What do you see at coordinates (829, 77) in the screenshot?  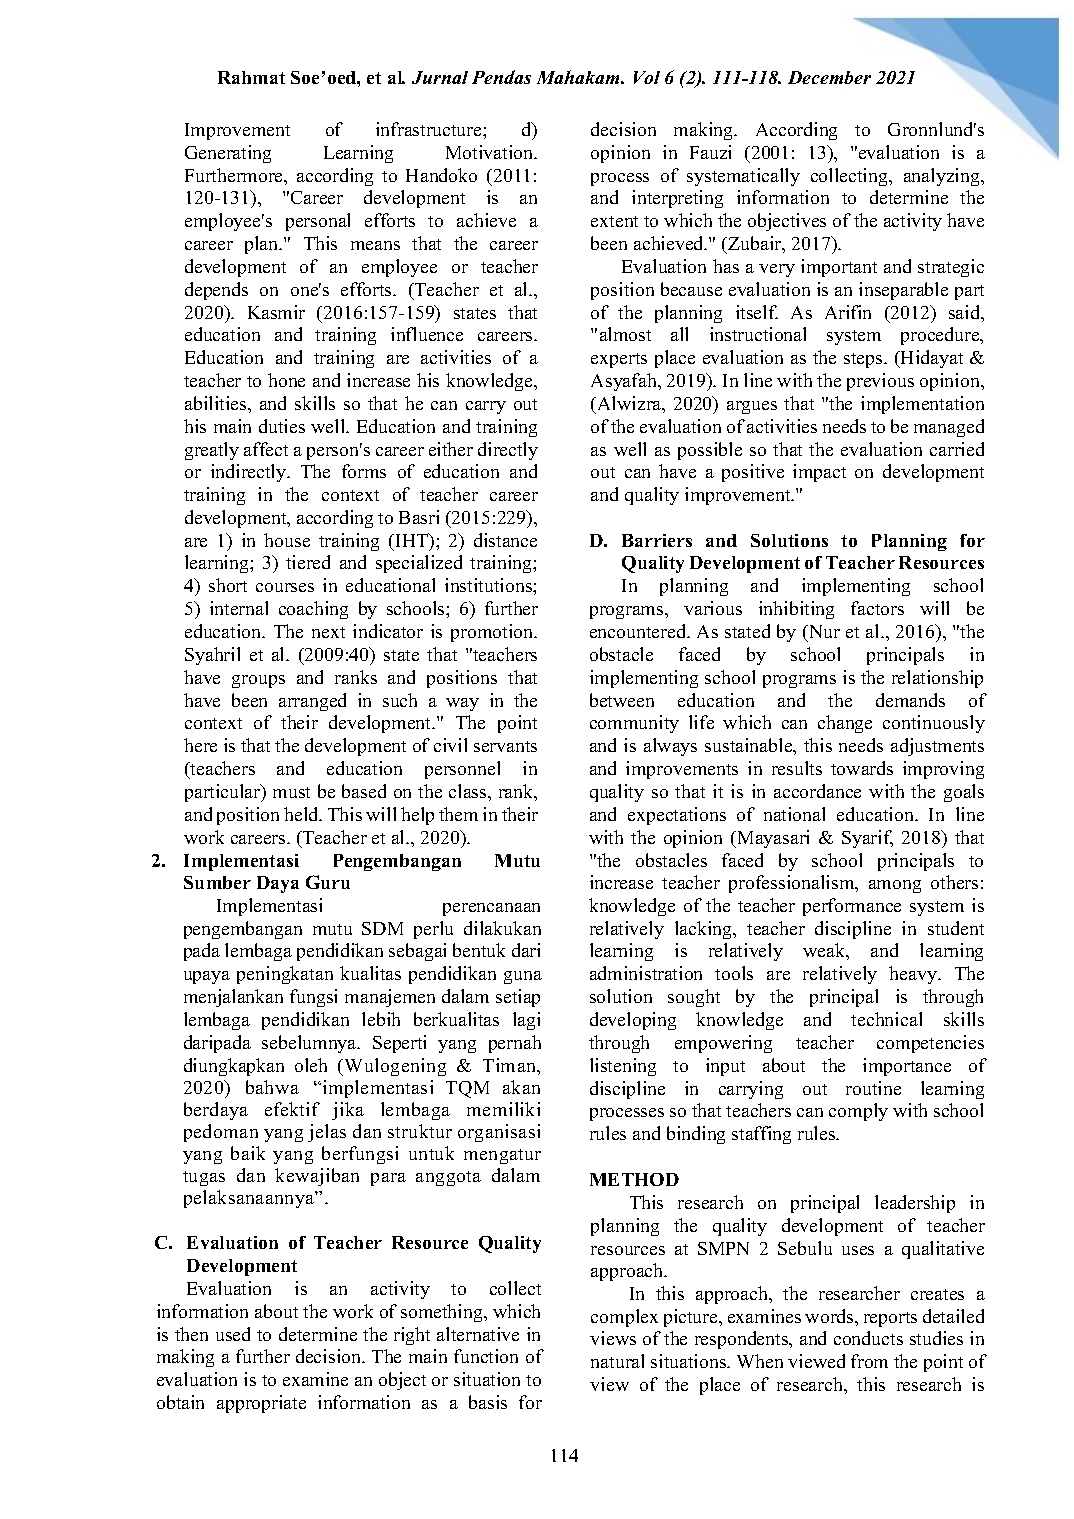 I see `December` at bounding box center [829, 77].
